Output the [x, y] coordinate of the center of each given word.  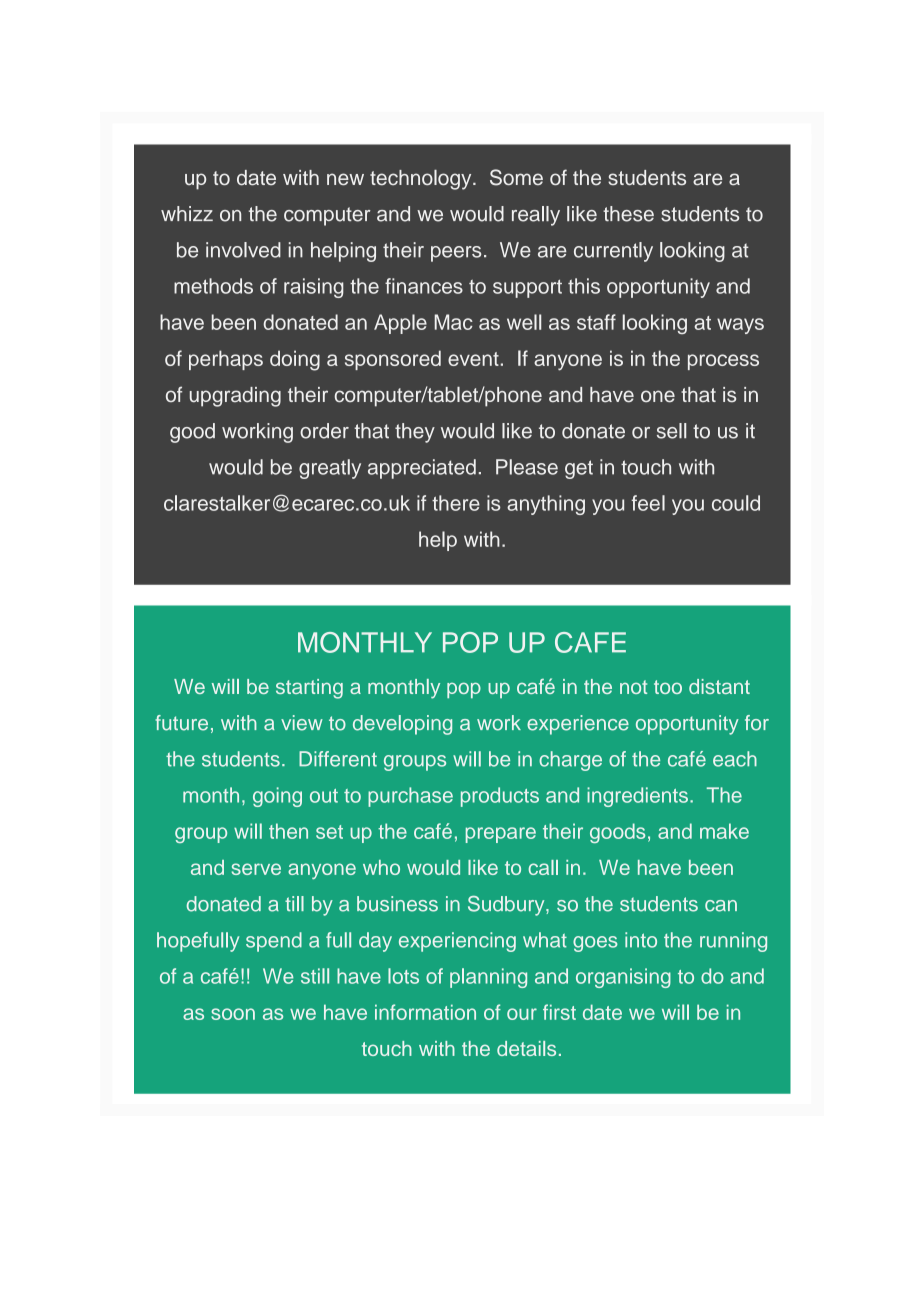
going [277, 797]
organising [623, 978]
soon [233, 1014]
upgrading [235, 397]
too [668, 687]
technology [422, 180]
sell [671, 431]
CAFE [590, 642]
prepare [501, 835]
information [425, 1012]
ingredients [637, 797]
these [628, 214]
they [415, 433]
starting [309, 689]
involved [243, 250]
